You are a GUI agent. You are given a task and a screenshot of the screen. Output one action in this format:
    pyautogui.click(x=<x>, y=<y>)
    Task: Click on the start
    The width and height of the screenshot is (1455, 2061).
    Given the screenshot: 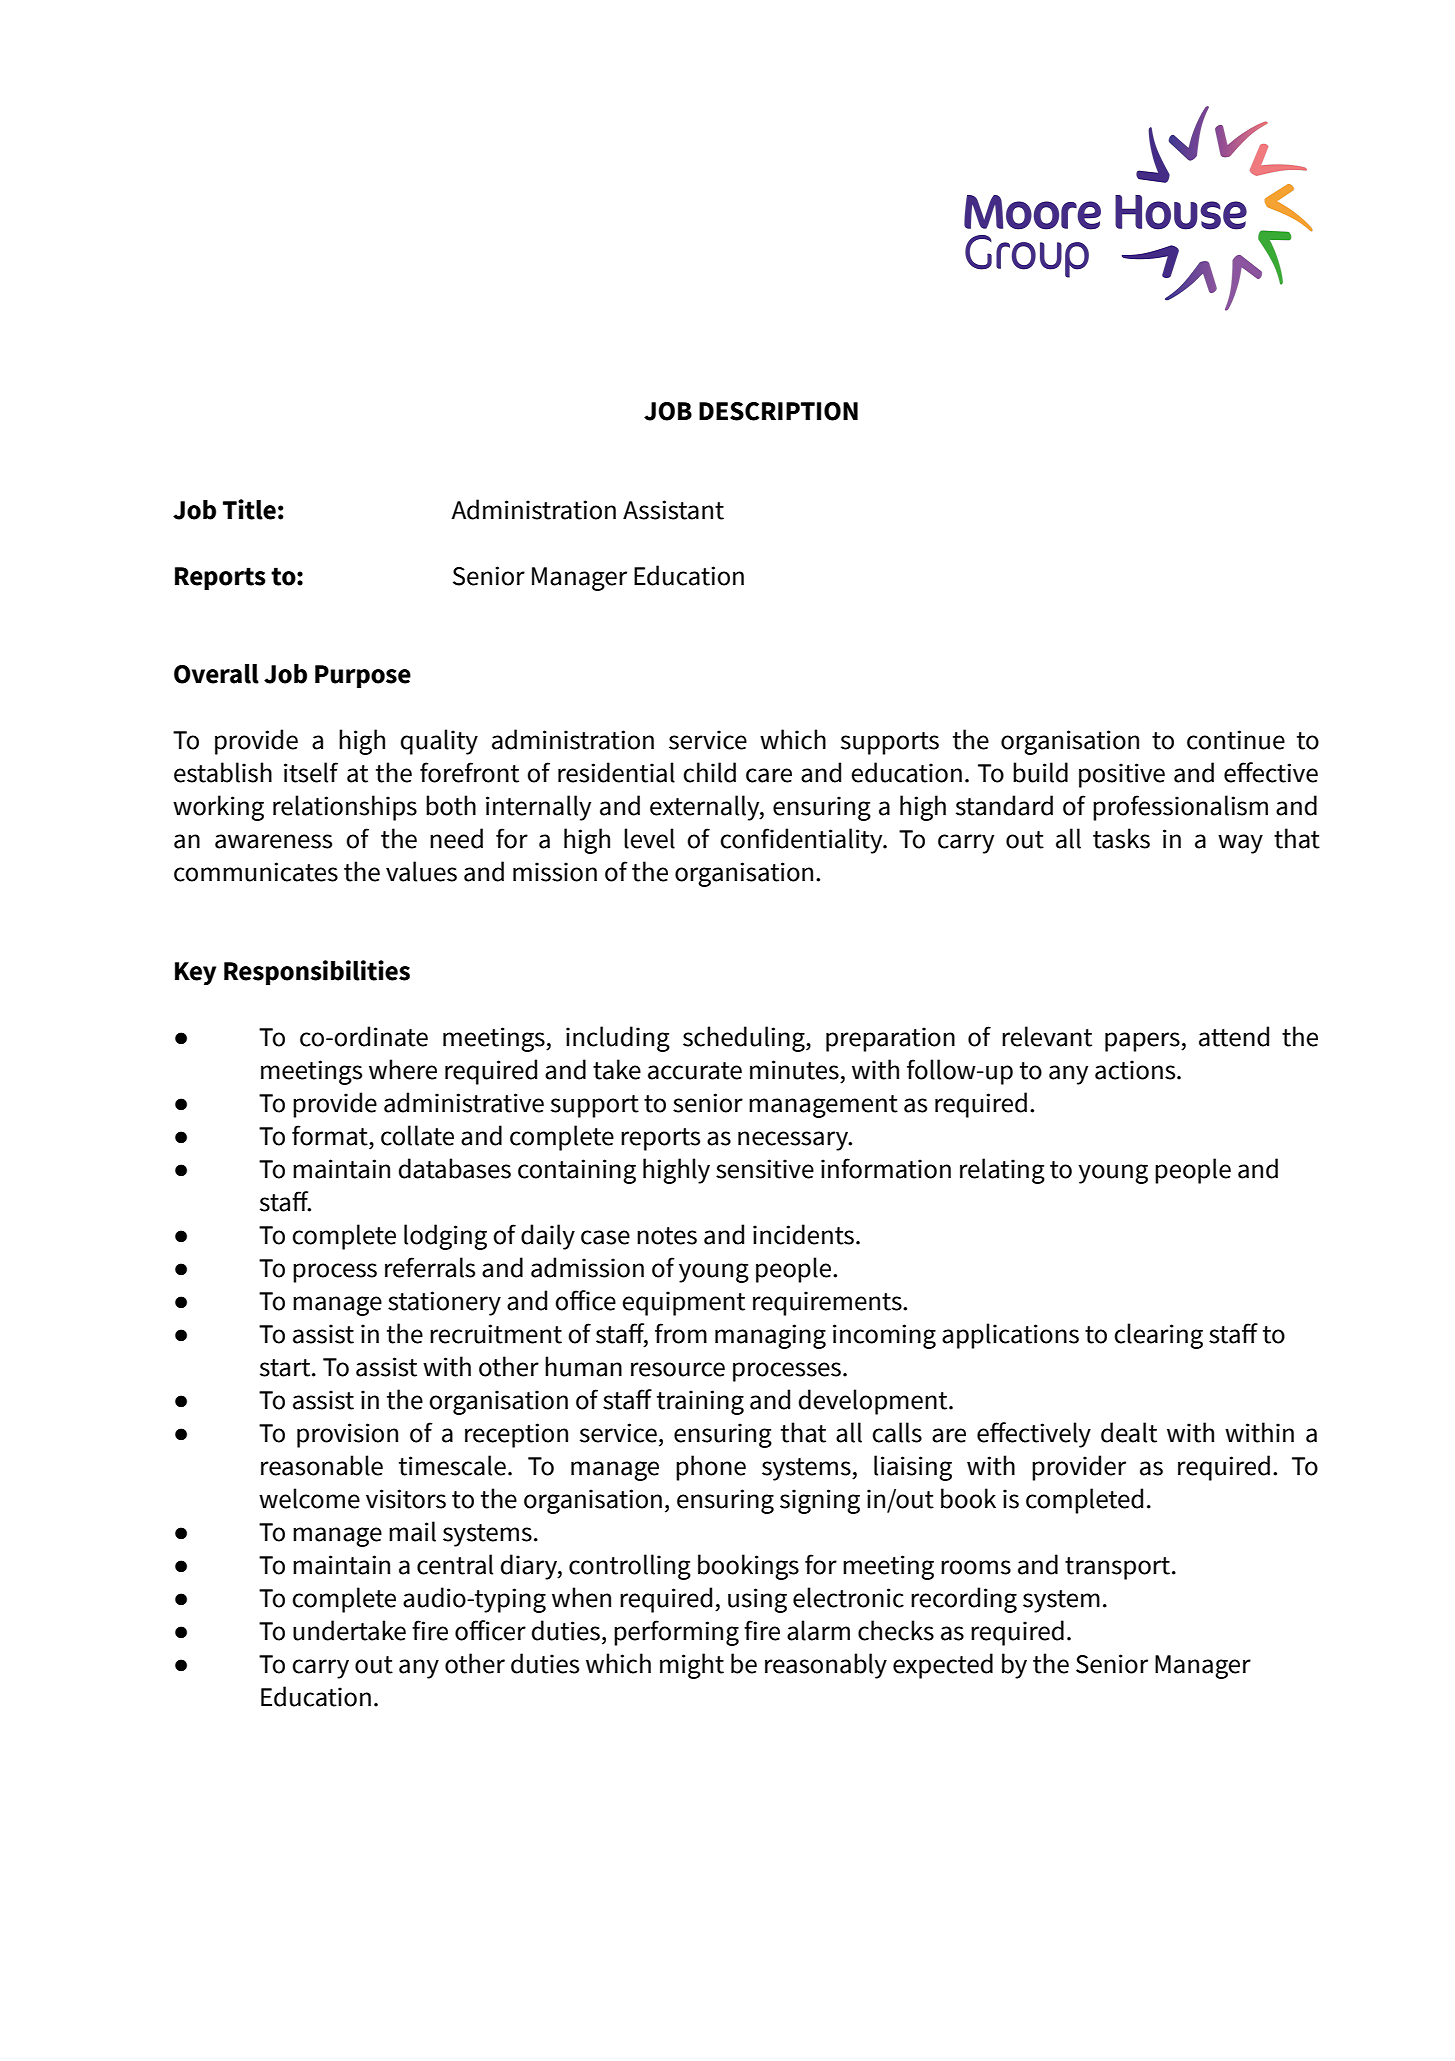 What is the action you would take?
    pyautogui.click(x=286, y=1368)
